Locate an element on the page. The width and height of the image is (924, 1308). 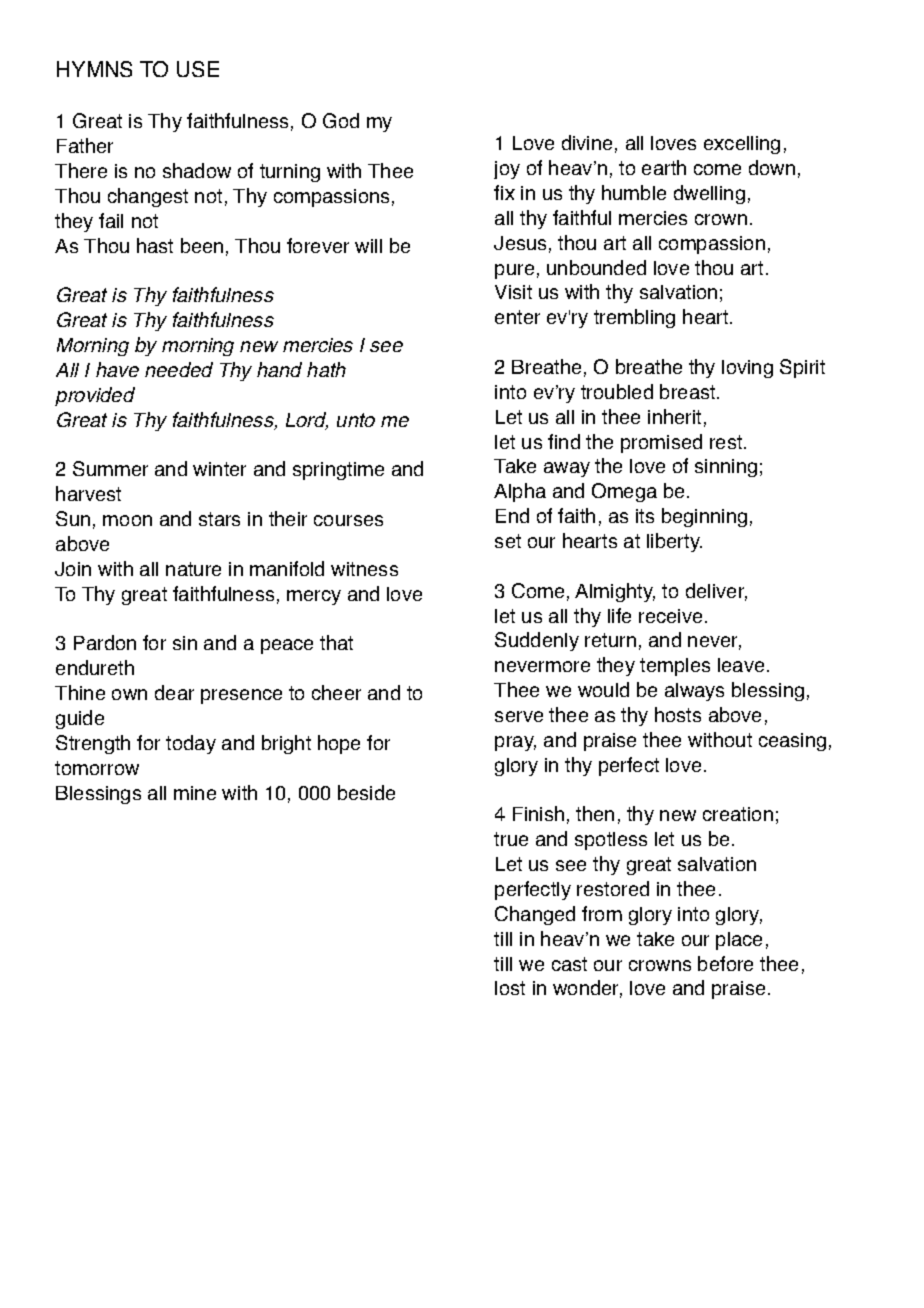
excelling is located at coordinates (742, 145).
